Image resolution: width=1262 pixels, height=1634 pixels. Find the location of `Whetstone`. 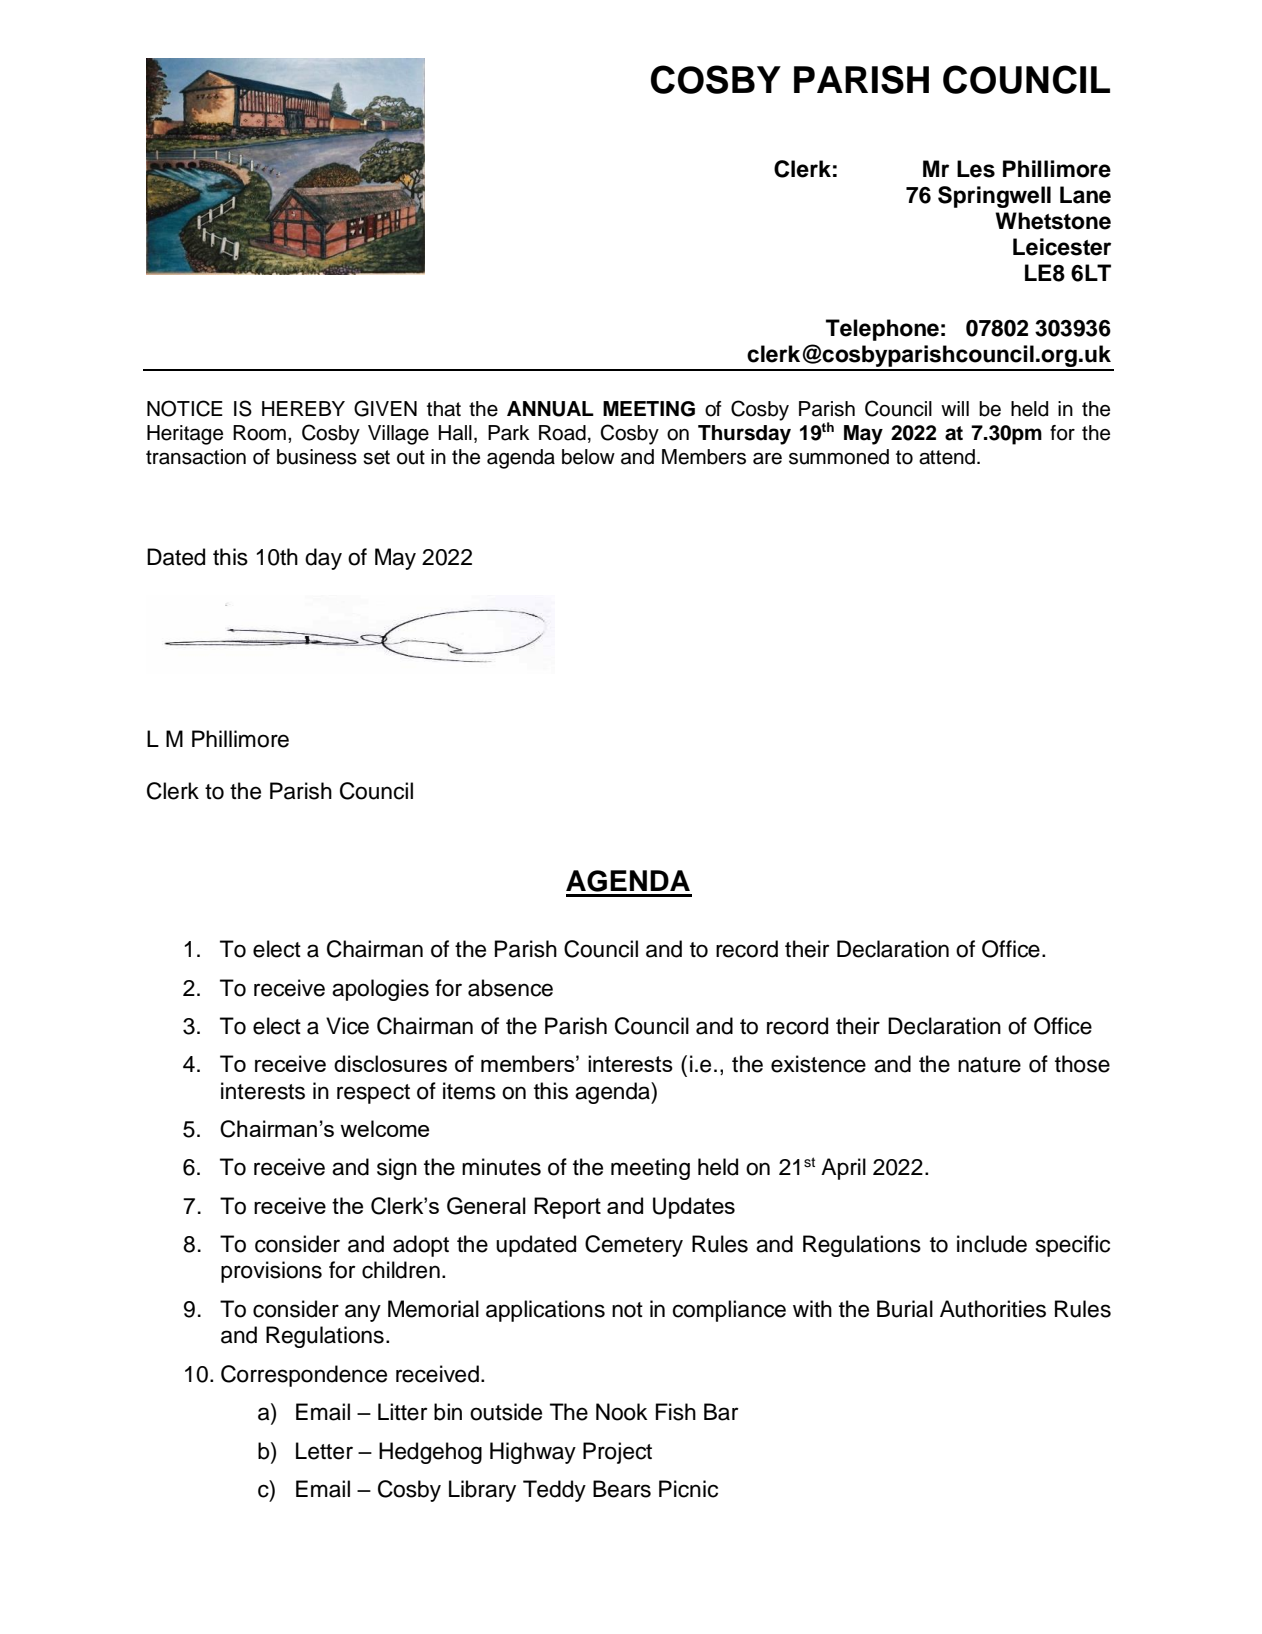

Whetstone is located at coordinates (1053, 221).
